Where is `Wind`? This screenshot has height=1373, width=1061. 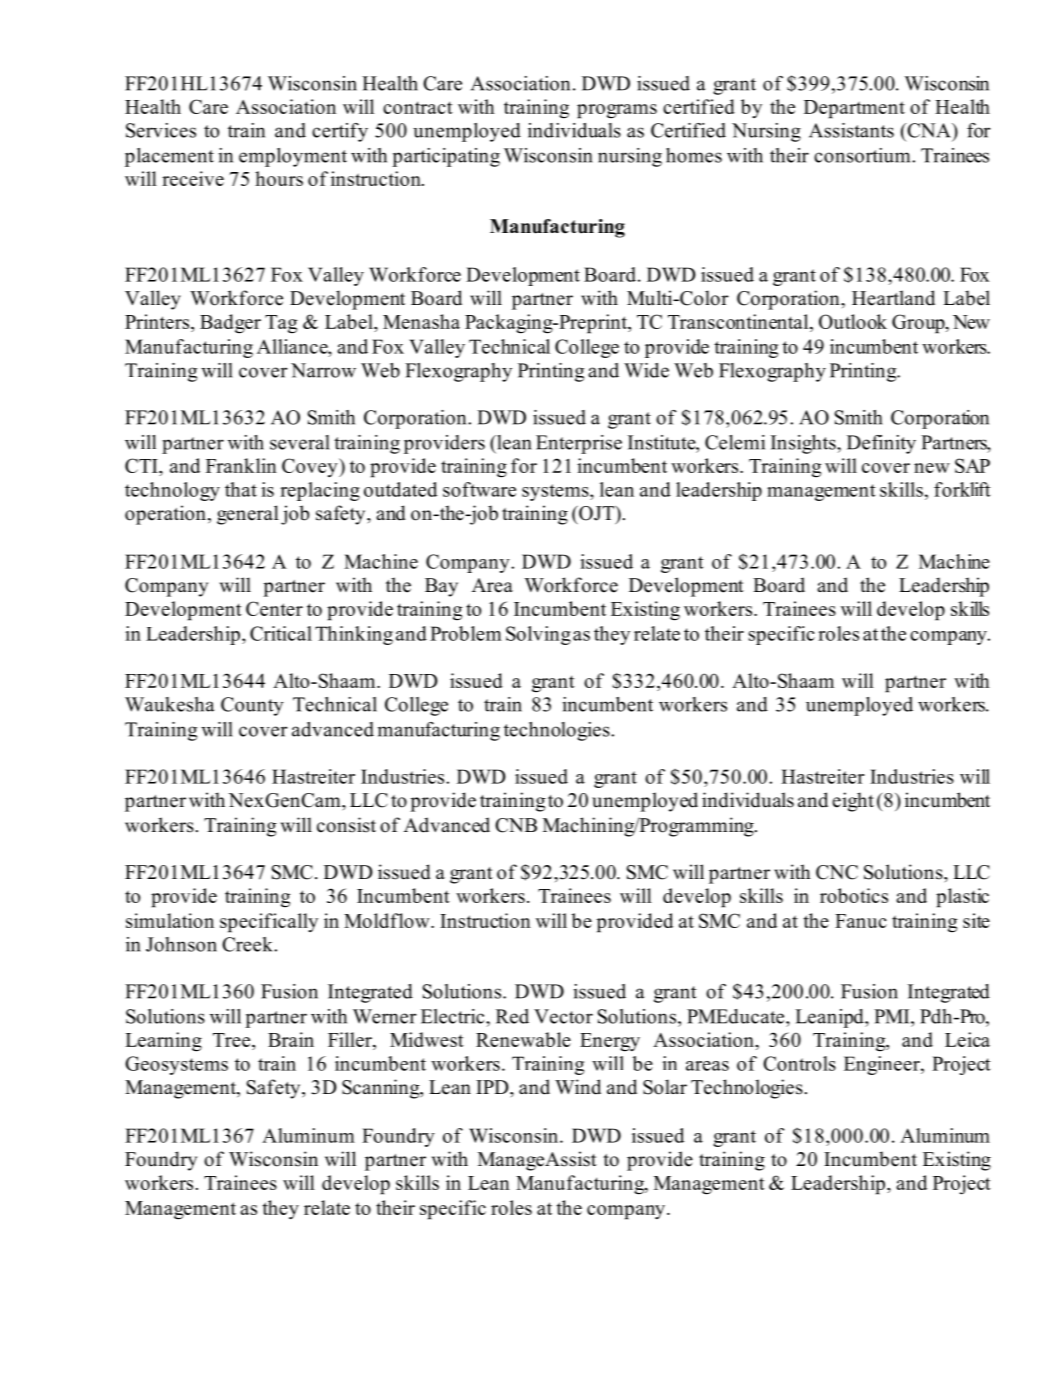
Wind is located at coordinates (578, 1087).
